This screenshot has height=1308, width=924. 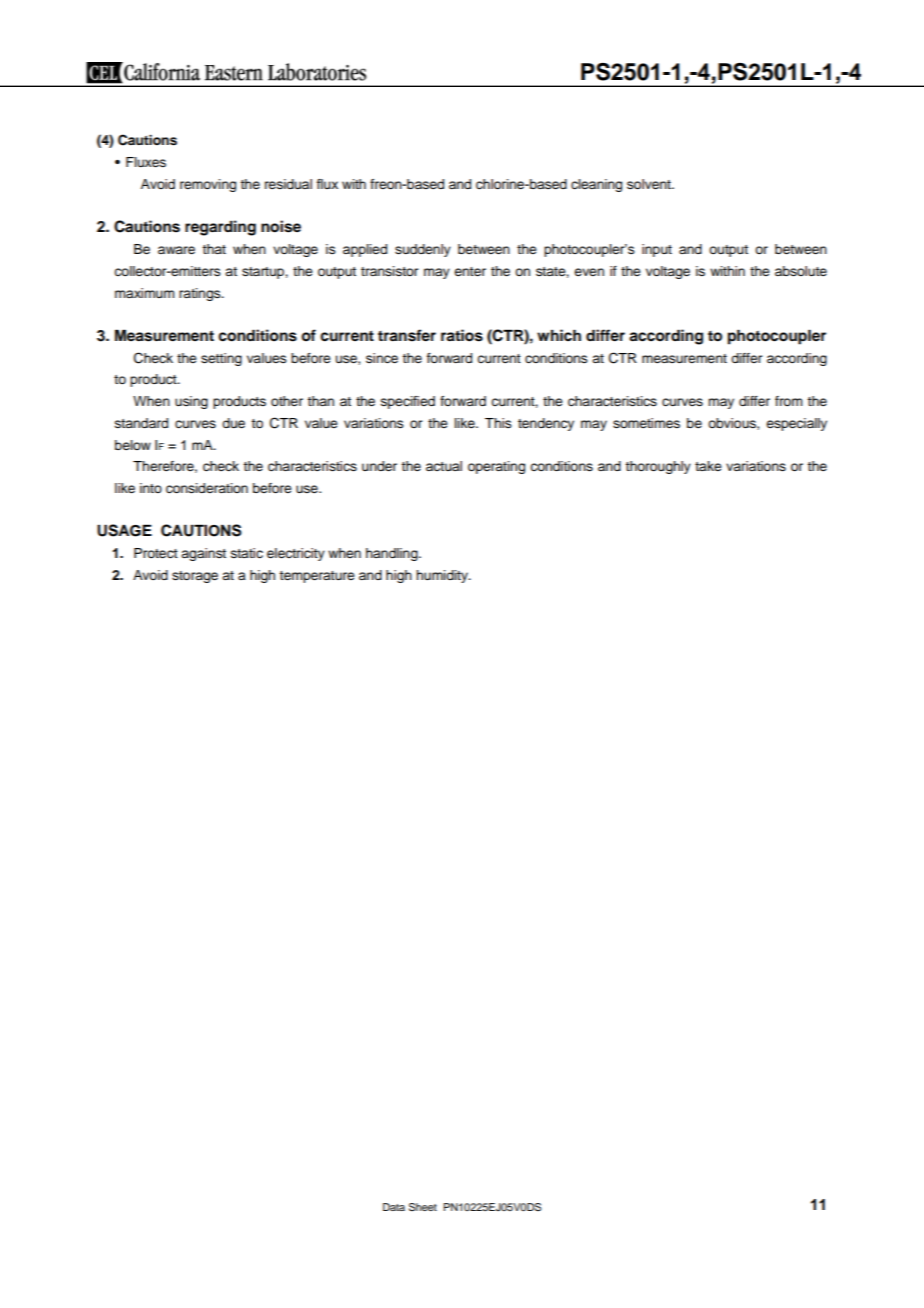 What do you see at coordinates (317, 577) in the screenshot?
I see `temperature` at bounding box center [317, 577].
